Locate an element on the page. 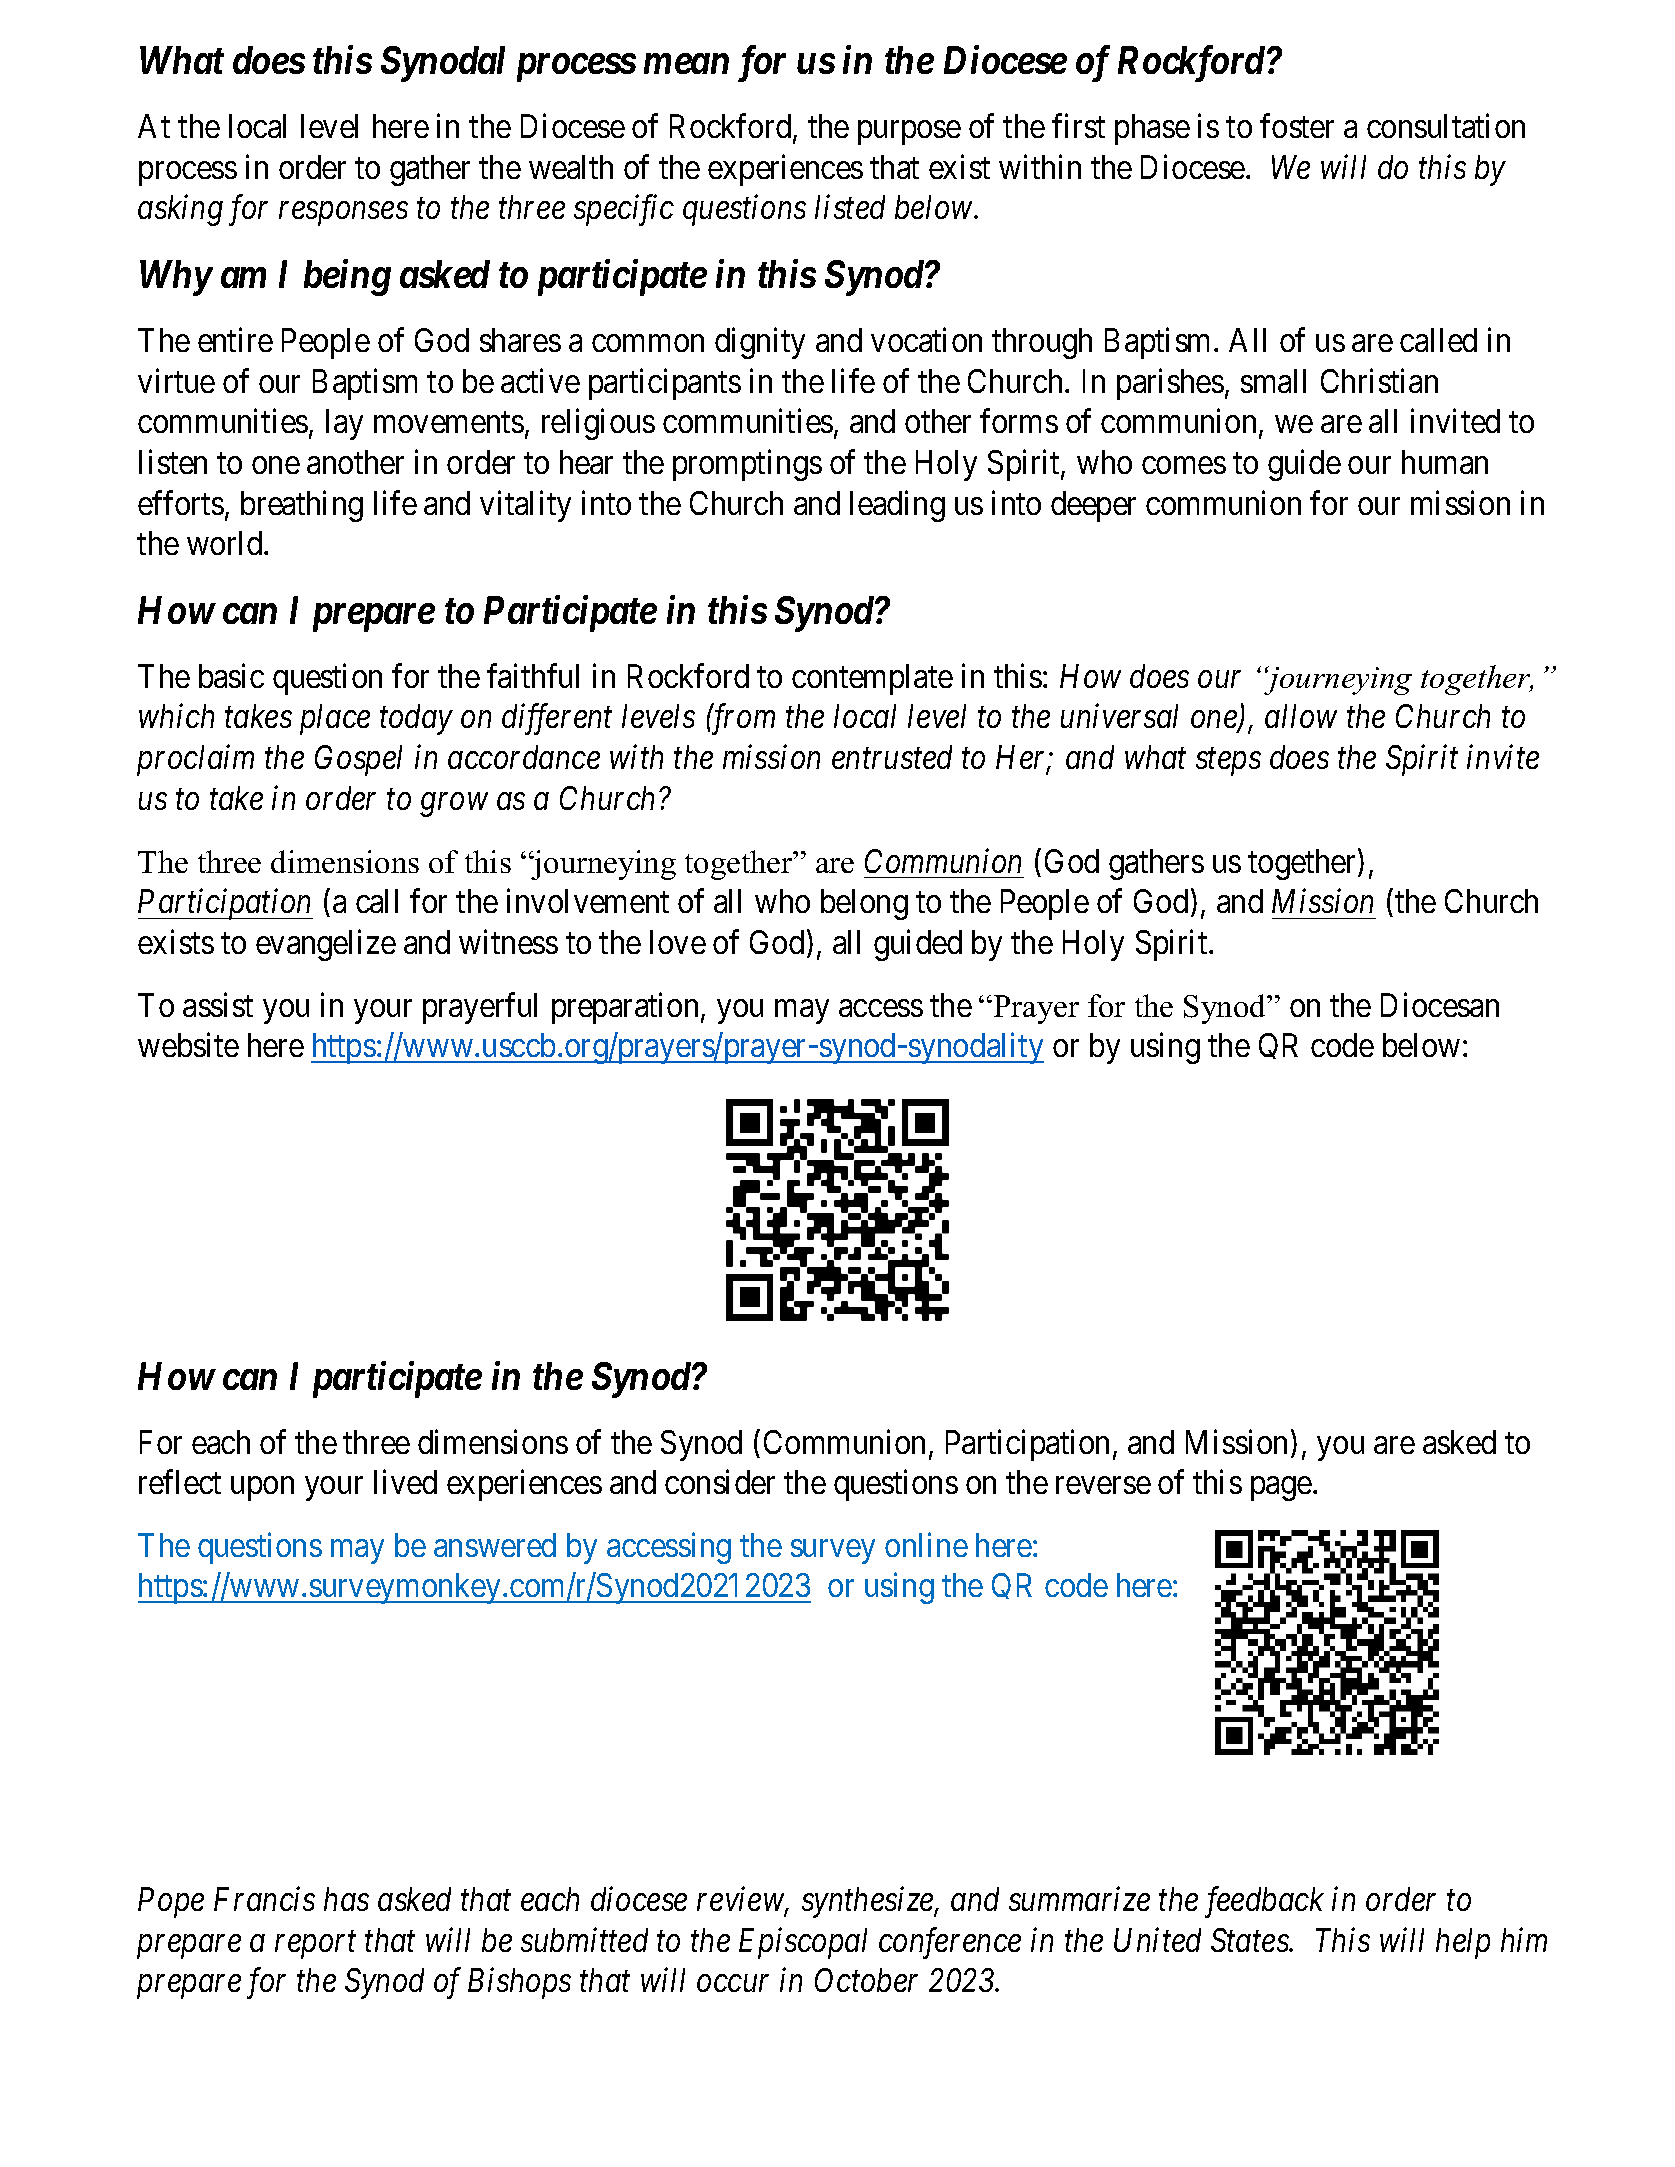  page is located at coordinates (1281, 1489).
